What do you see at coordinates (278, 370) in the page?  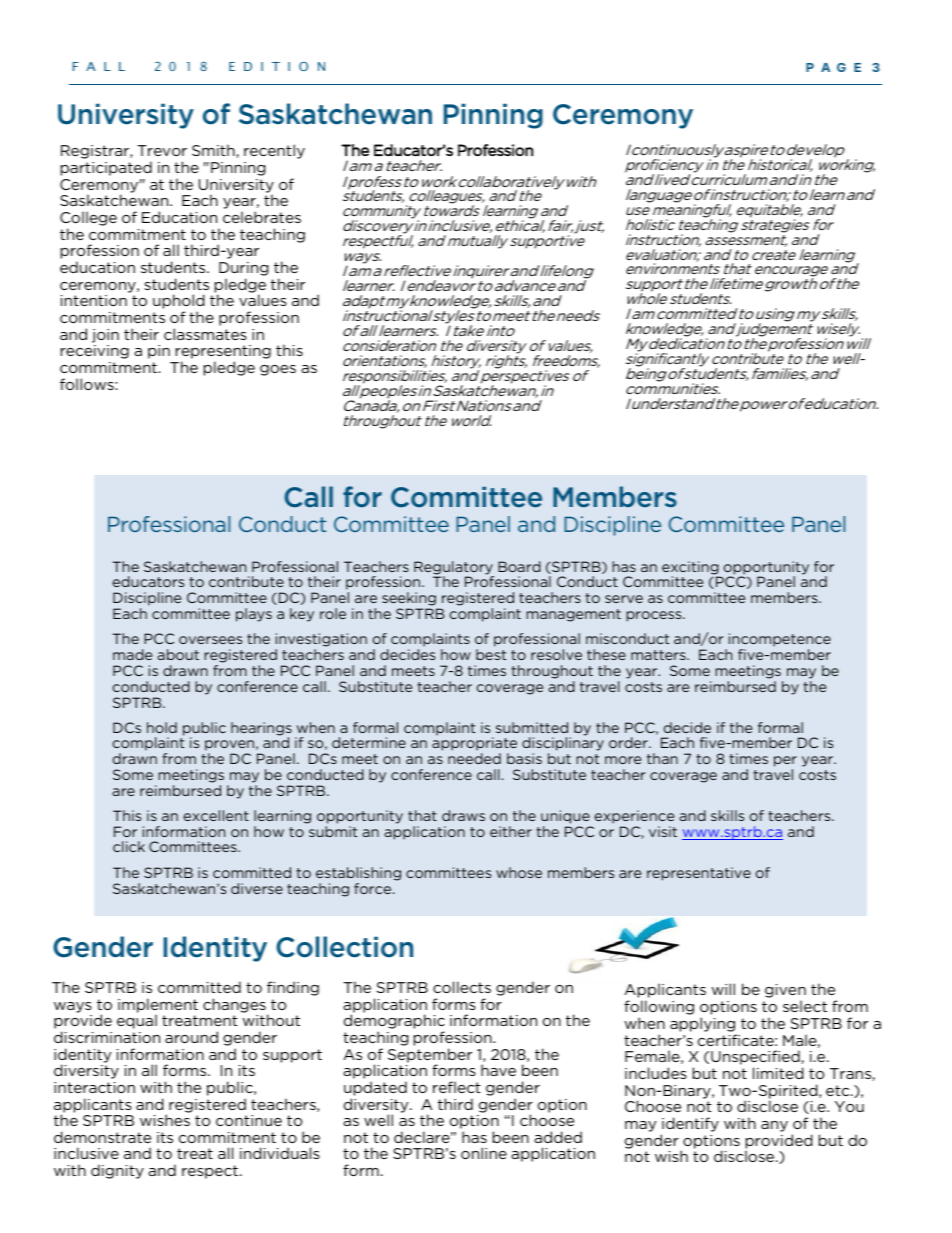 I see `goes` at bounding box center [278, 370].
